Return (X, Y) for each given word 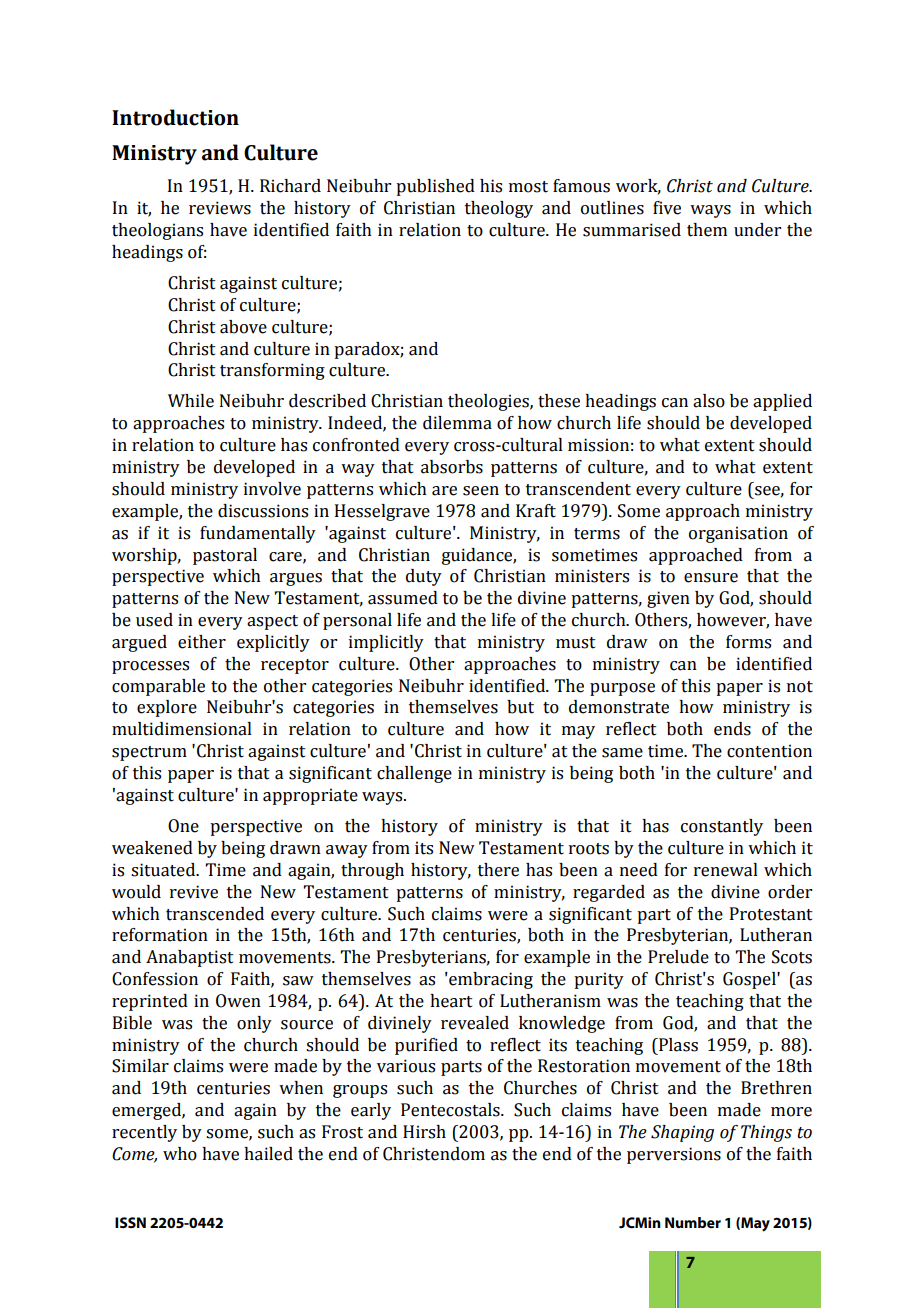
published (435, 187)
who (180, 1154)
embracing (490, 980)
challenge (414, 774)
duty (424, 577)
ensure (711, 578)
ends (732, 729)
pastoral (225, 556)
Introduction (175, 117)
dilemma (457, 423)
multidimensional (182, 729)
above (243, 327)
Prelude (678, 957)
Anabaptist (190, 958)
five (667, 208)
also (709, 401)
